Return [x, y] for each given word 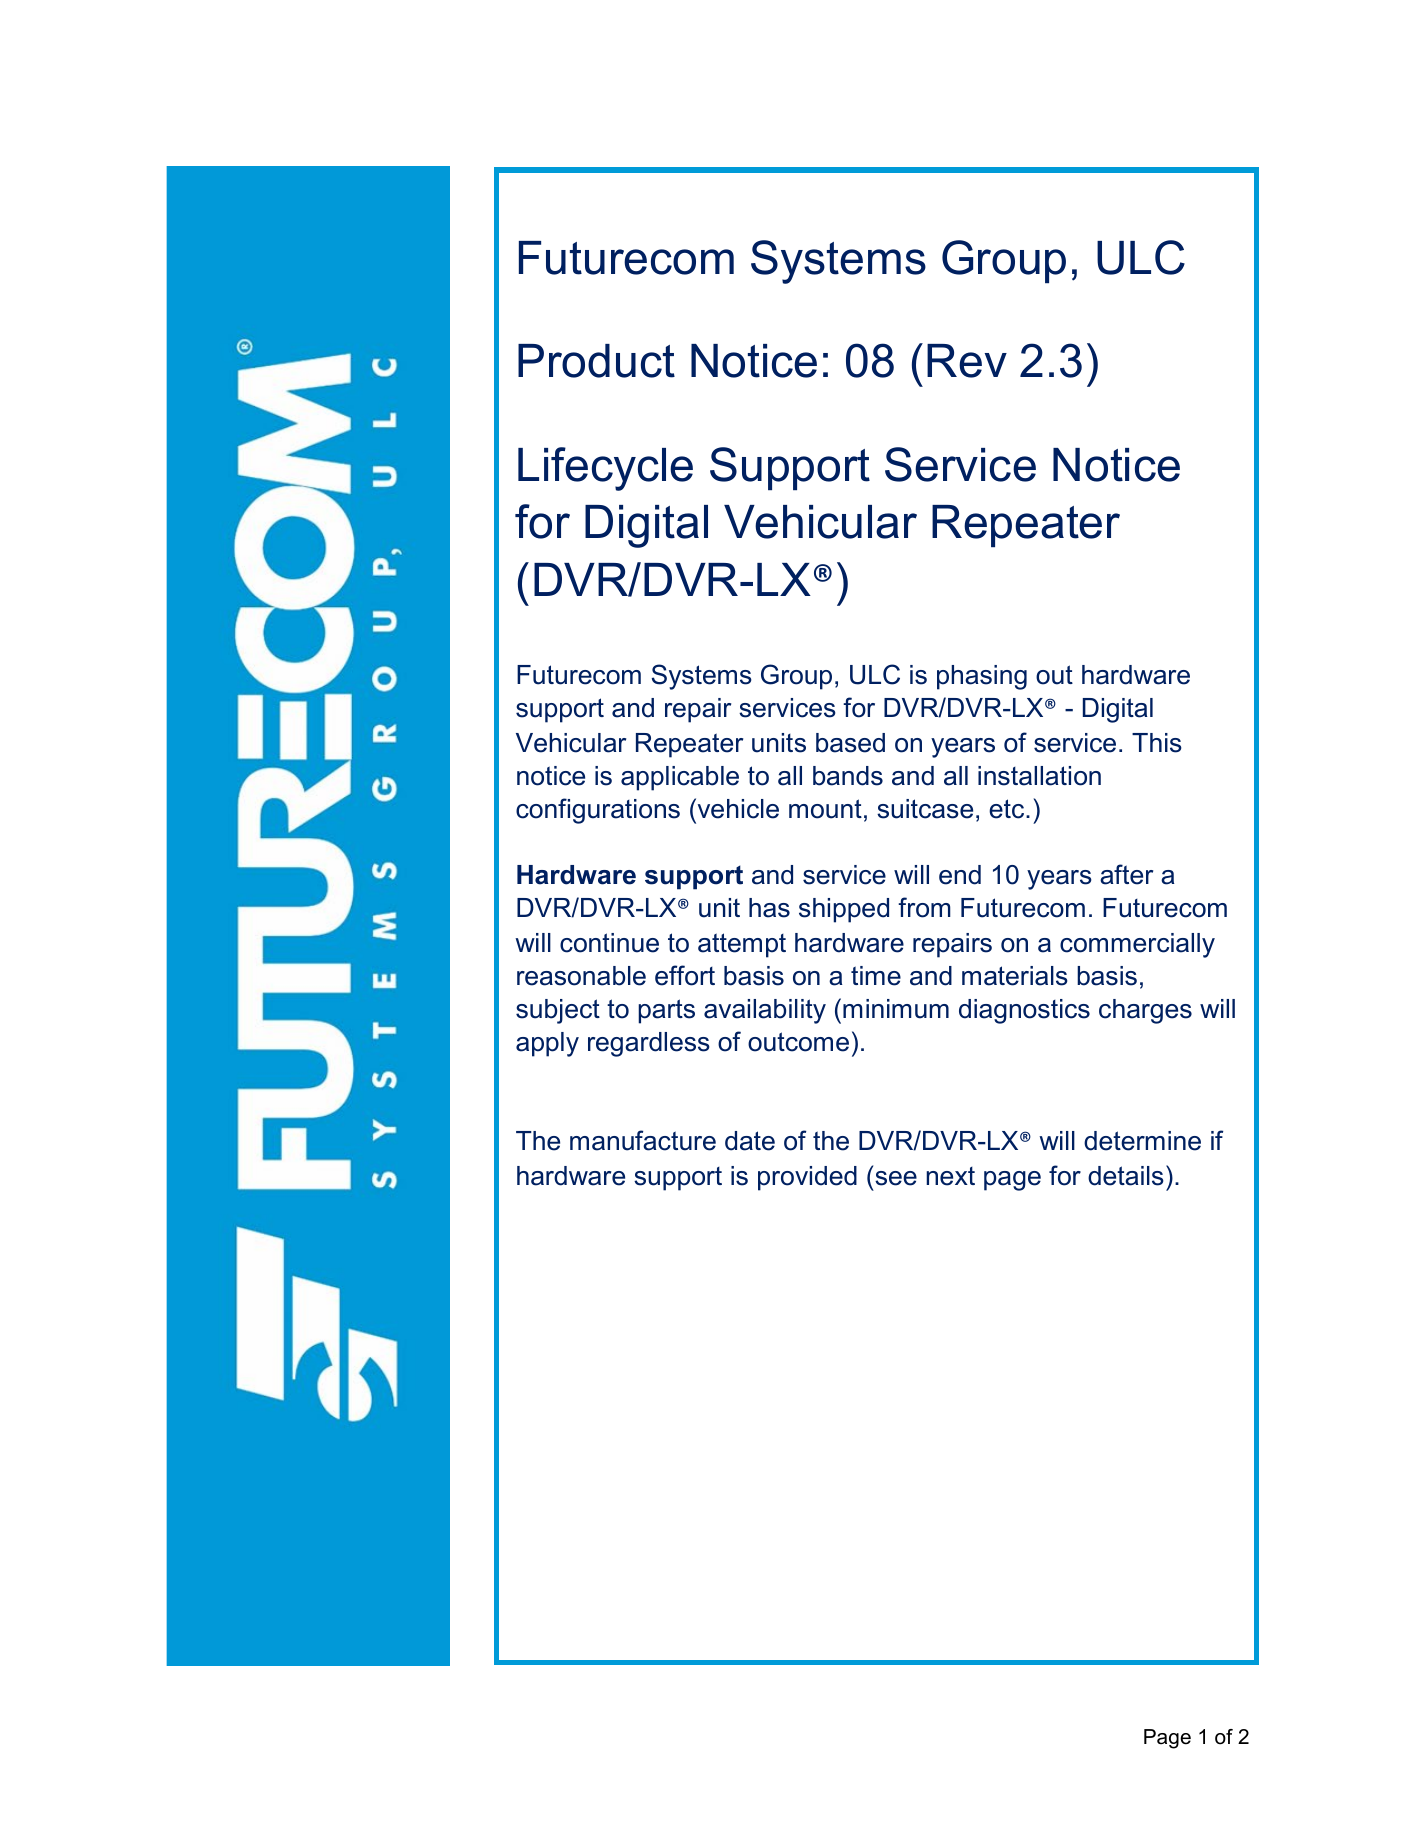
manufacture [643, 1140]
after [1126, 874]
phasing [982, 677]
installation [1039, 776]
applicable [680, 778]
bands [848, 776]
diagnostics [1024, 1011]
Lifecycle [605, 469]
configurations [598, 811]
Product [596, 361]
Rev [967, 361]
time [876, 976]
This [1157, 743]
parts [666, 1011]
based [850, 743]
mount [825, 809]
